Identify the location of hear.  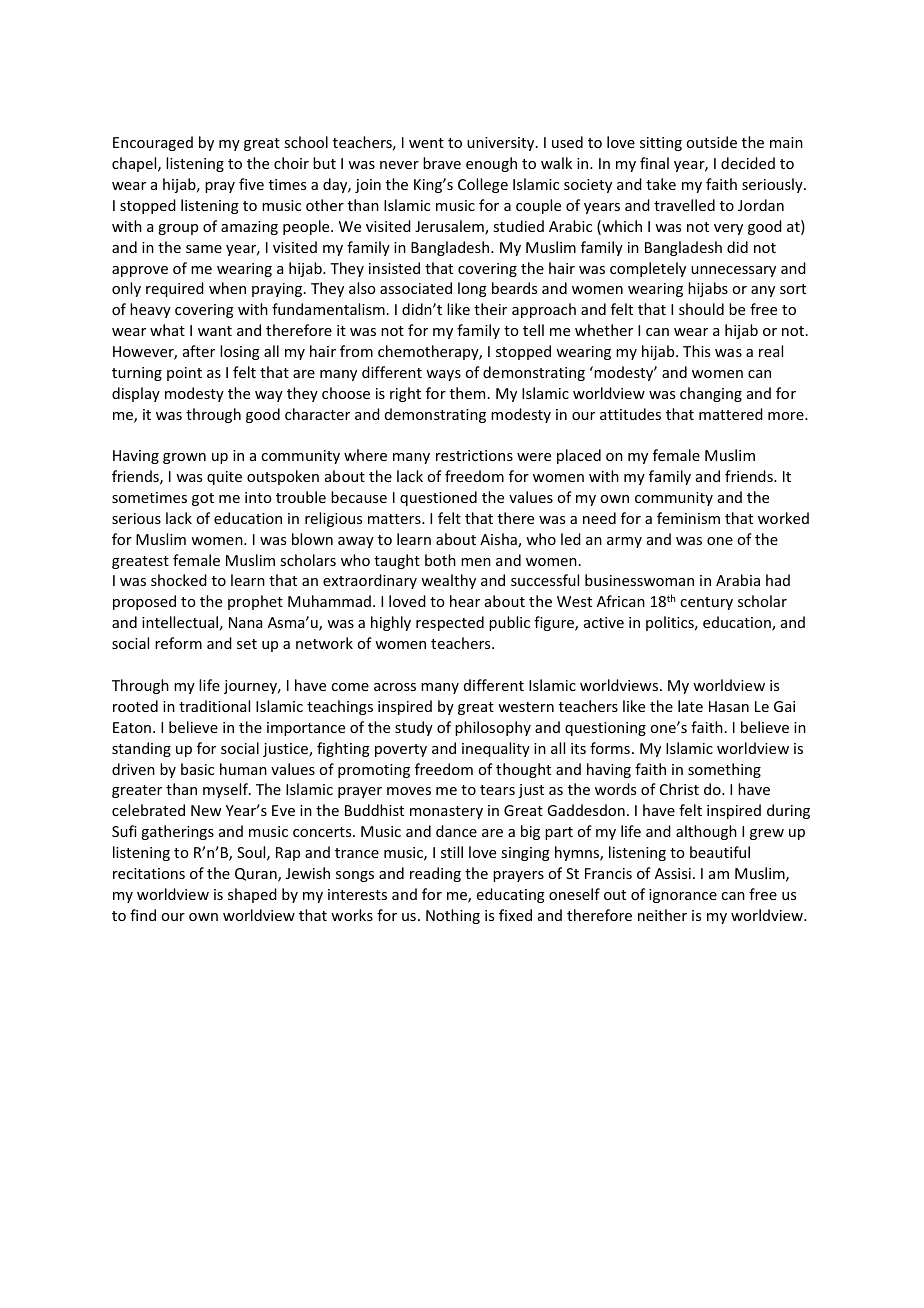
(465, 601).
